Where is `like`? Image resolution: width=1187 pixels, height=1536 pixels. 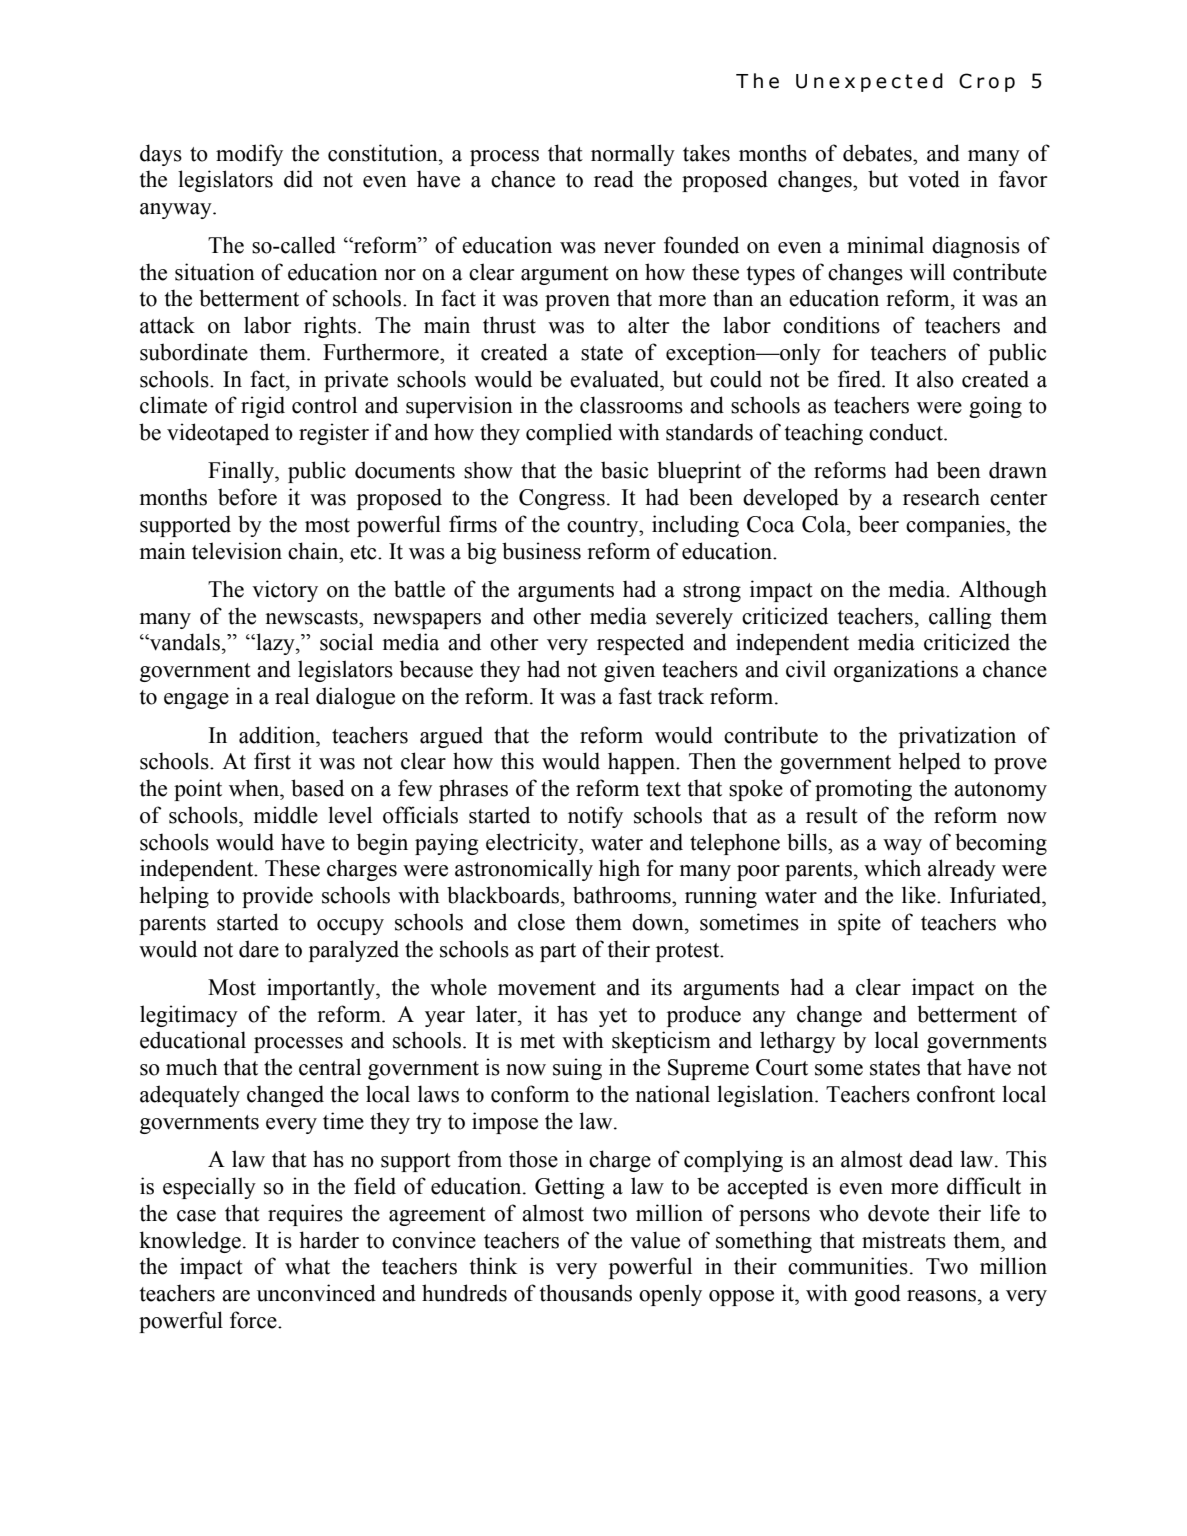 like is located at coordinates (920, 895).
